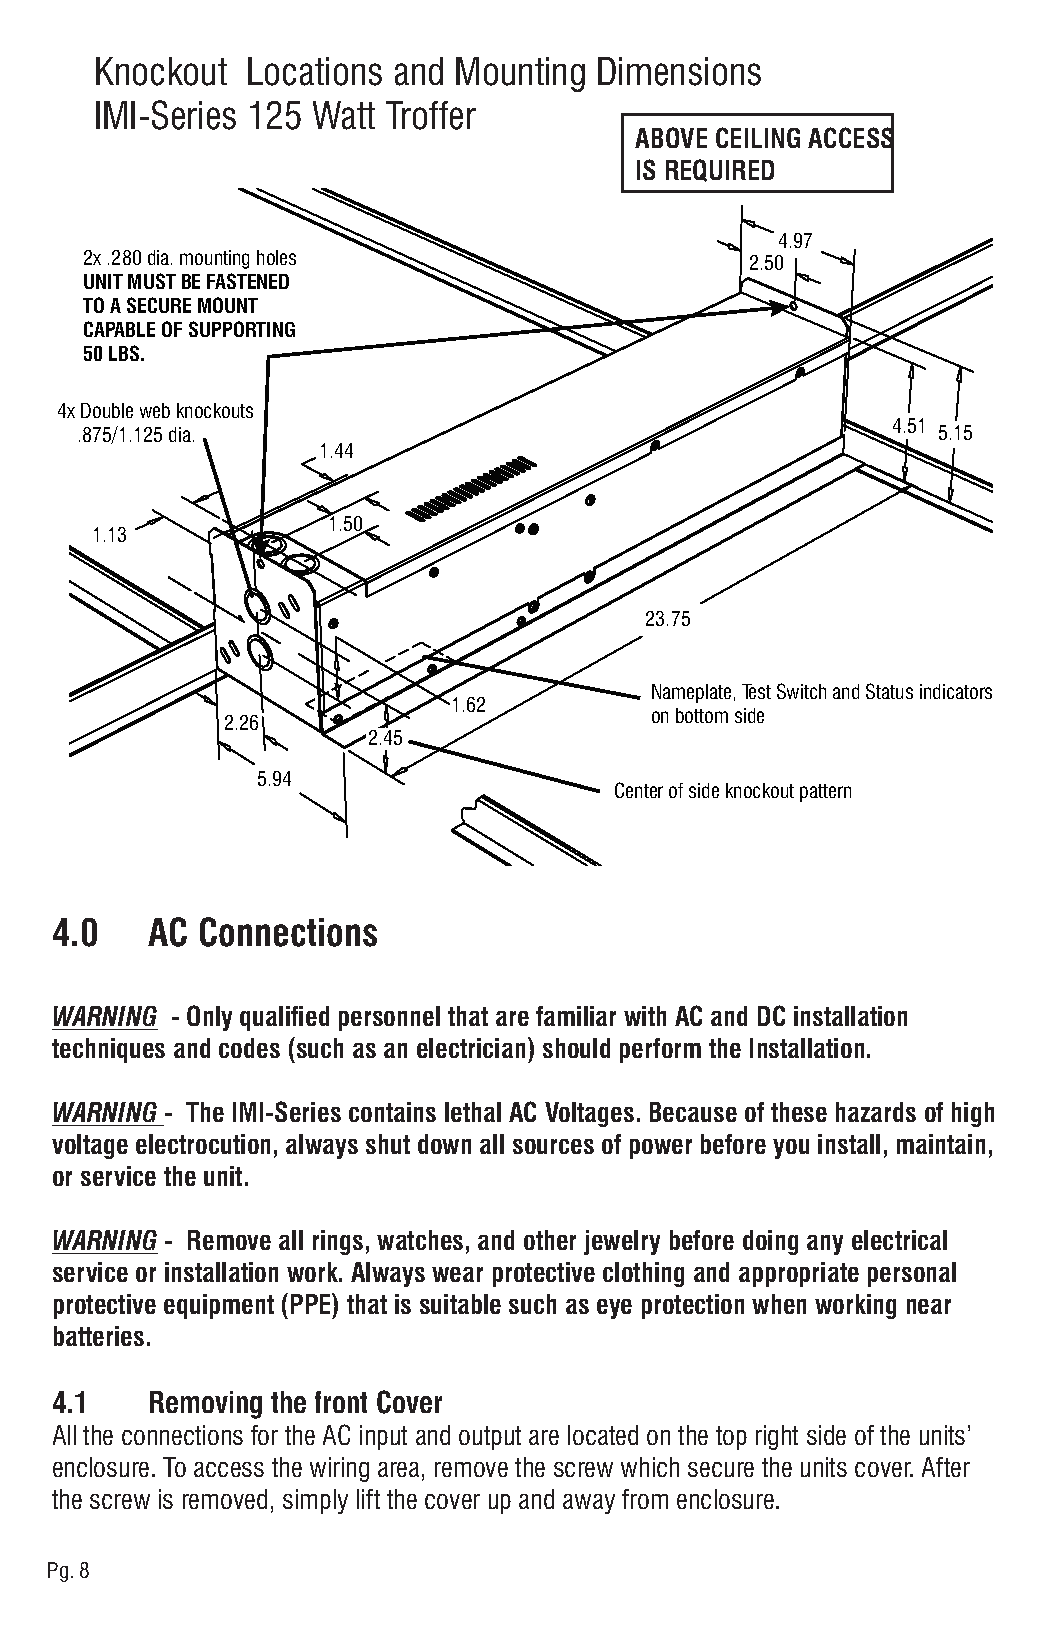 The width and height of the page is (1054, 1630). Describe the element at coordinates (315, 71) in the page. I see `Locations` at that location.
